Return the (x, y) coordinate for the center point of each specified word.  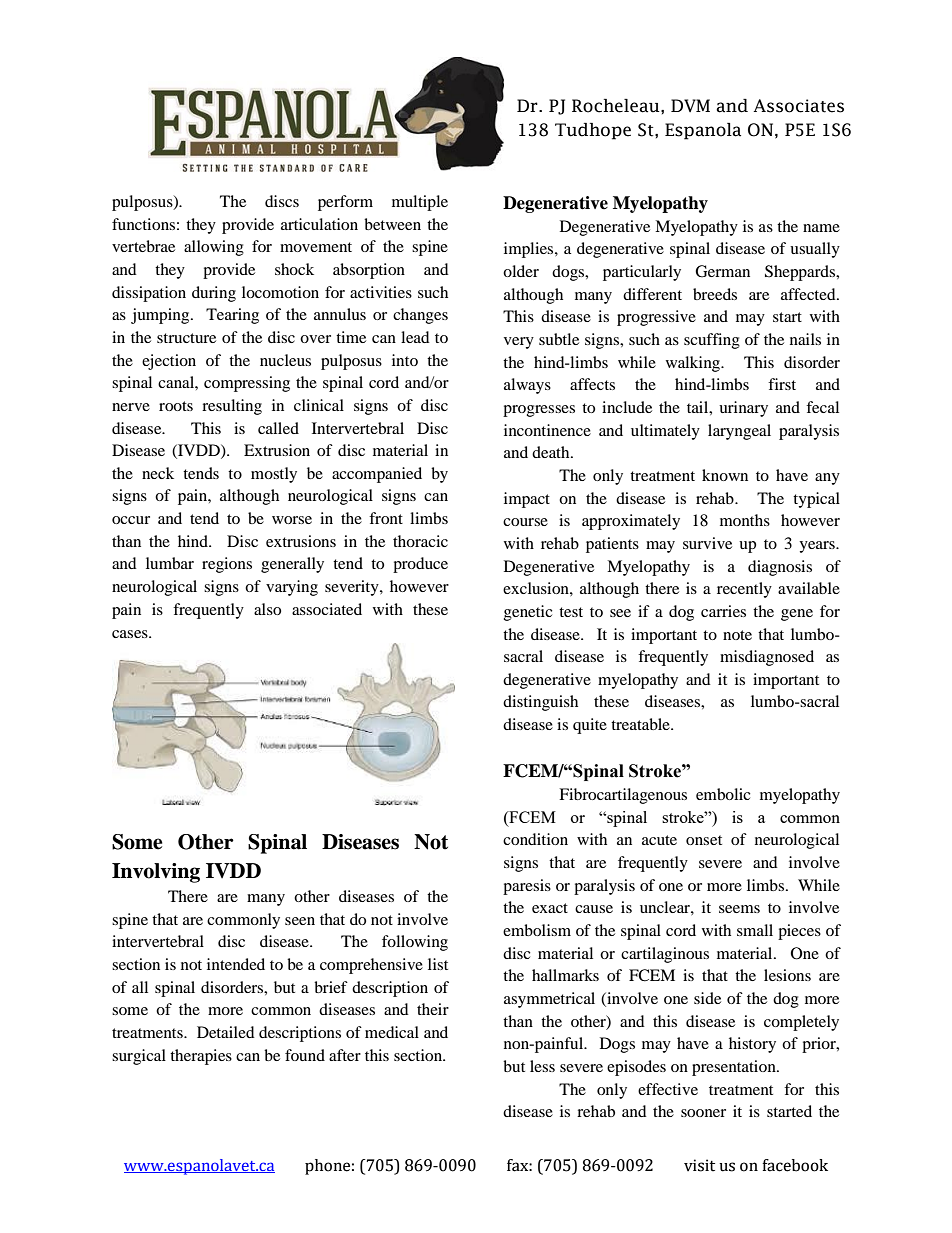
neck (158, 473)
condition (535, 839)
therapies (201, 1057)
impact (527, 500)
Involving (156, 873)
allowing (214, 248)
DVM (690, 105)
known (725, 475)
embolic (723, 794)
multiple (420, 203)
